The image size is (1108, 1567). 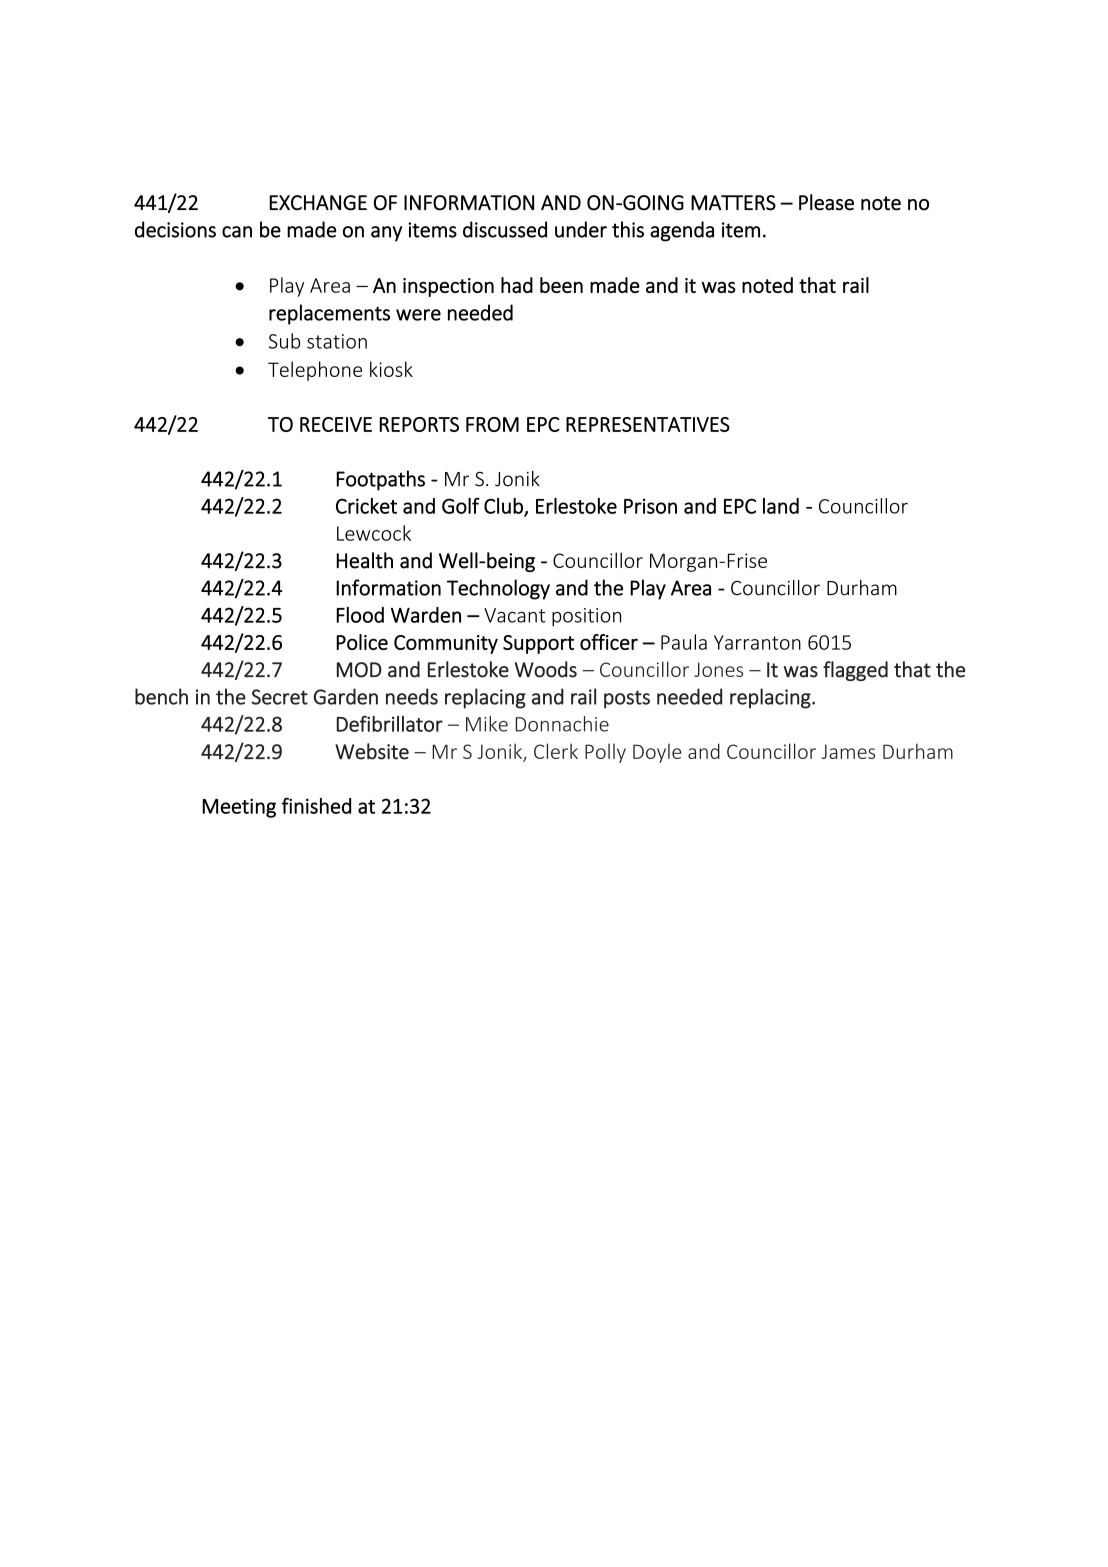 What do you see at coordinates (848, 751) in the screenshot?
I see `James` at bounding box center [848, 751].
